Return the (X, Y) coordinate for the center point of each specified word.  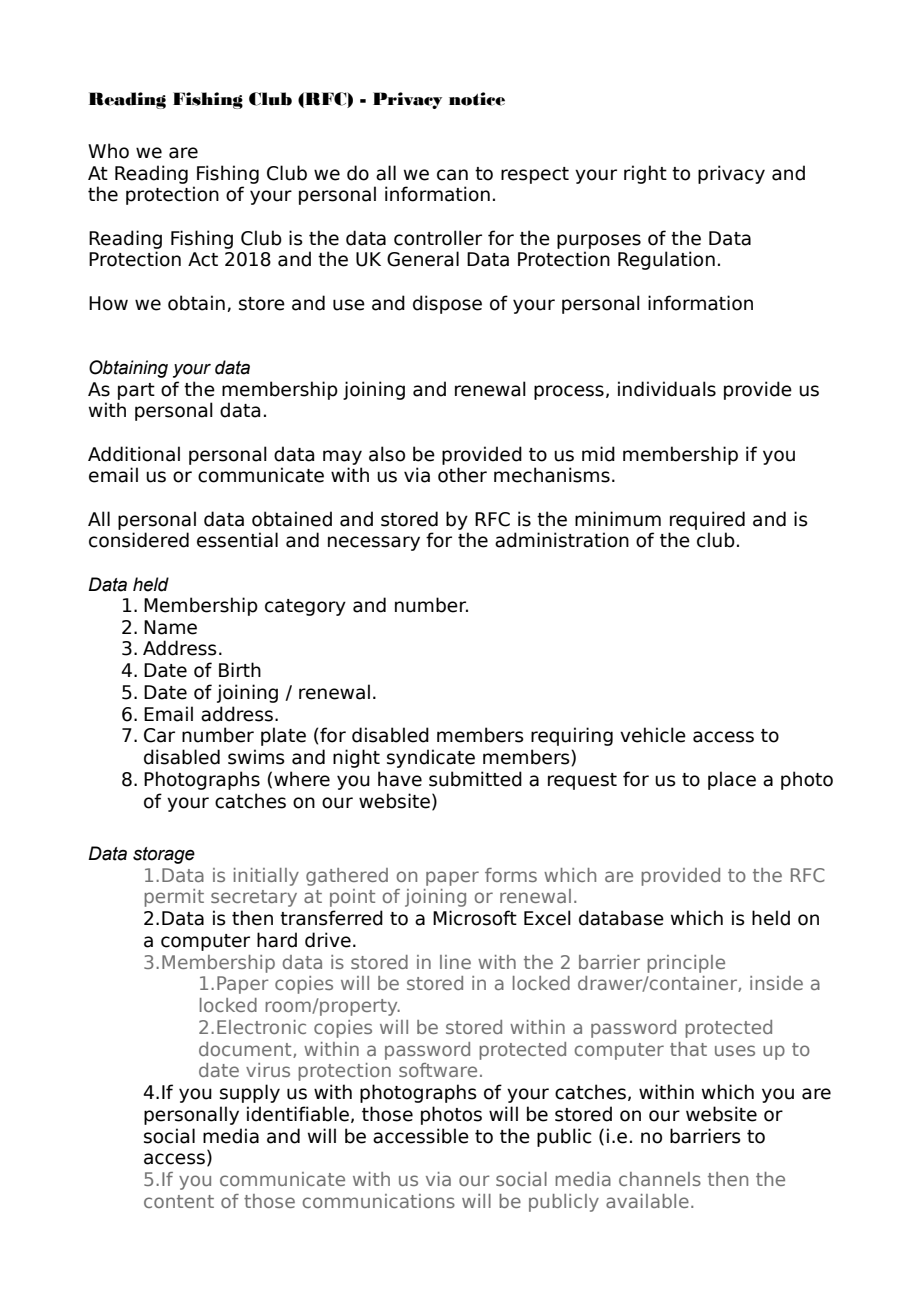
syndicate (431, 758)
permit (174, 898)
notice (477, 99)
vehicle (653, 735)
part (136, 391)
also (387, 454)
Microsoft (475, 918)
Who (108, 151)
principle (686, 964)
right (645, 174)
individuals (667, 389)
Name (170, 627)
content (179, 1201)
